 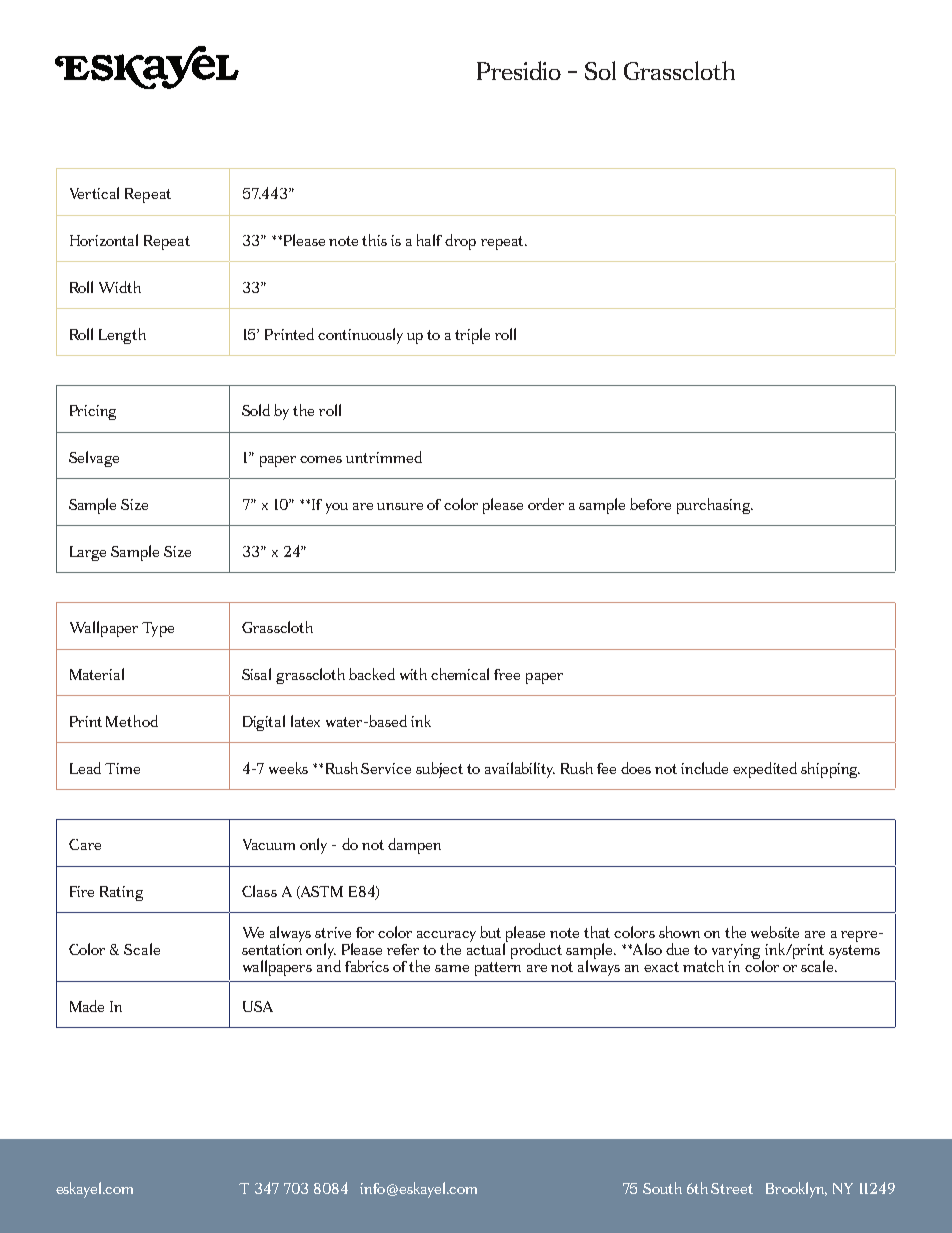 I want to click on Large, so click(x=88, y=553).
